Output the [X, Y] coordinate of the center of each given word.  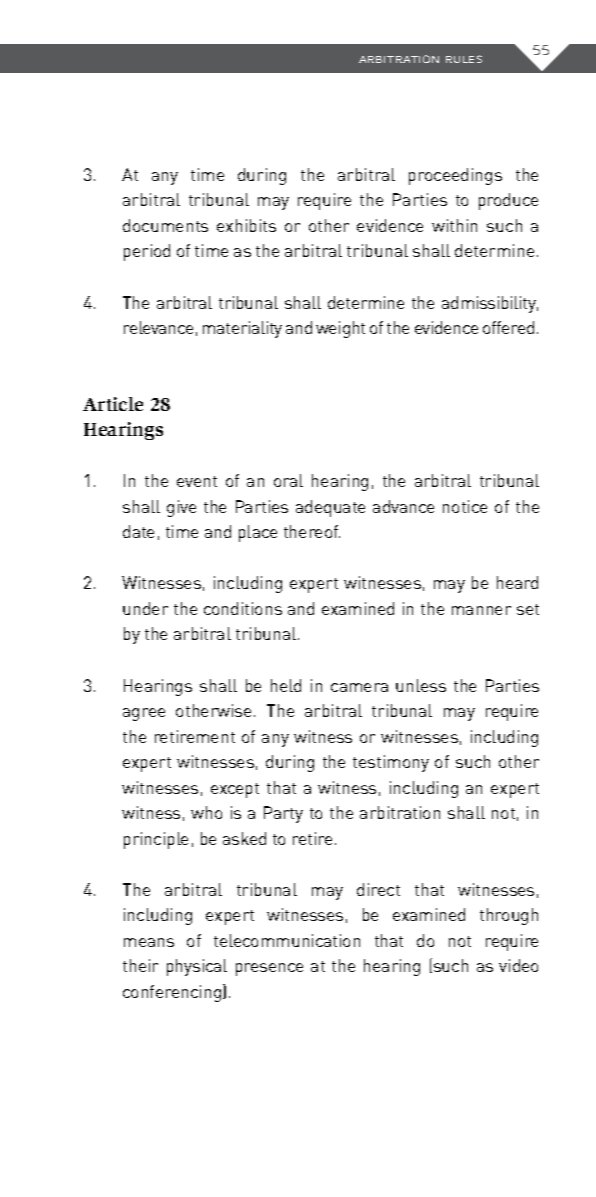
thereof [312, 531]
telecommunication [287, 940]
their [140, 965]
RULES [464, 59]
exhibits [246, 225]
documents [165, 225]
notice [465, 506]
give [181, 508]
